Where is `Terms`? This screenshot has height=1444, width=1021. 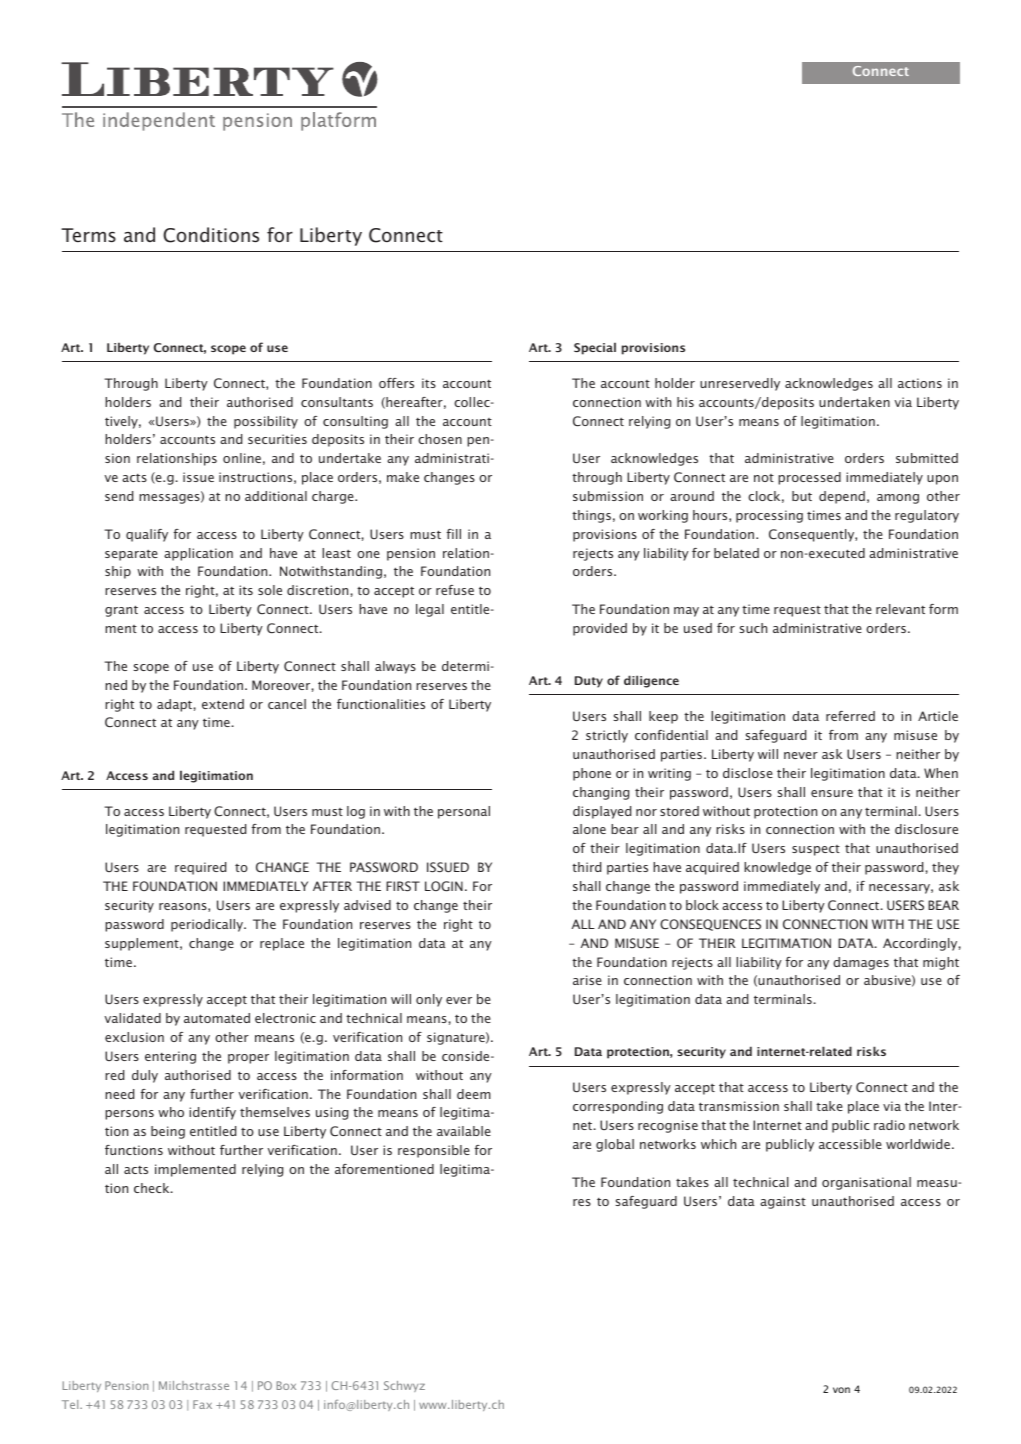
Terms is located at coordinates (88, 235).
